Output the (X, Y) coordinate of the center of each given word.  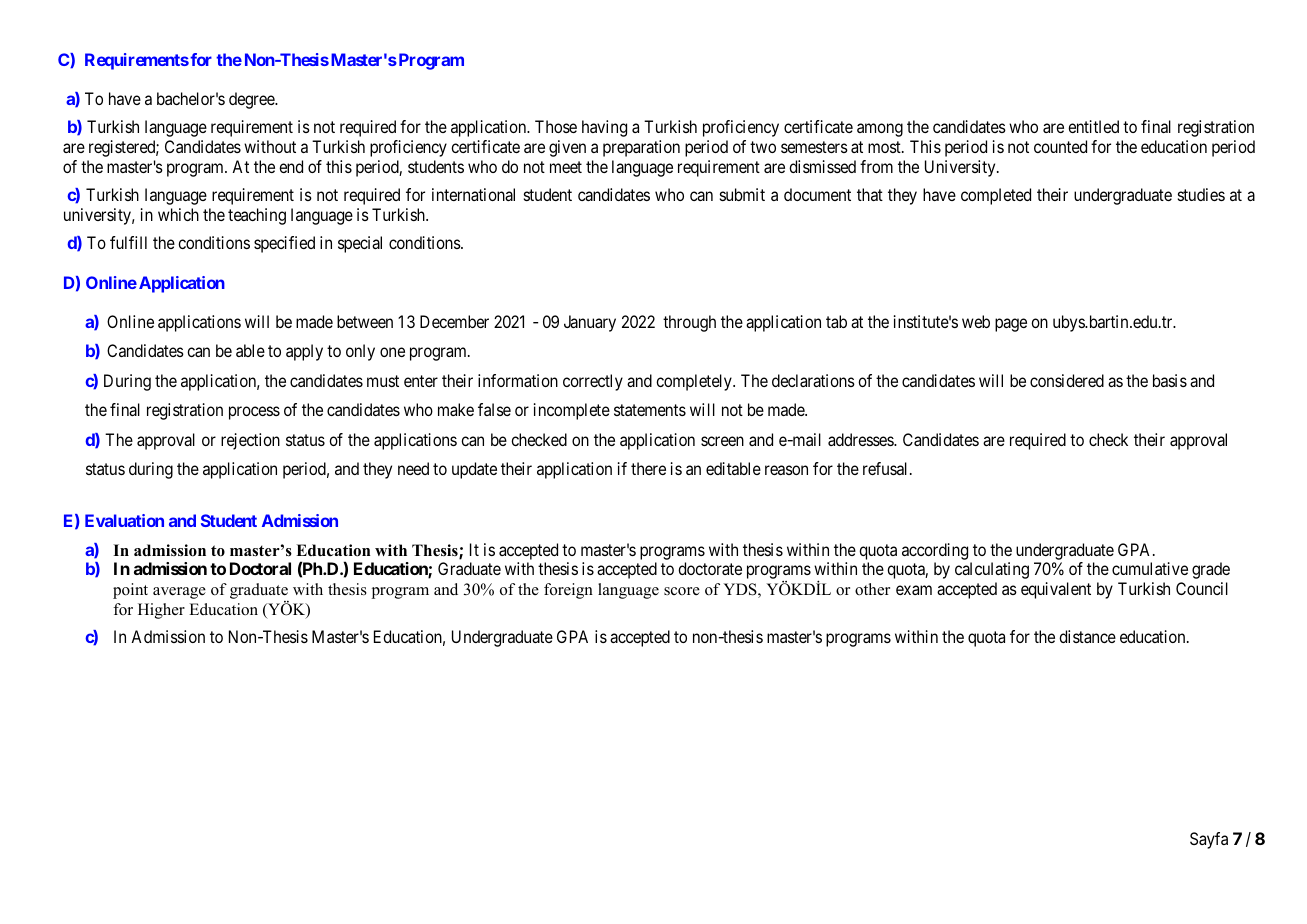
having (604, 128)
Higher (161, 611)
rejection (250, 441)
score (682, 591)
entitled (1093, 126)
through (689, 323)
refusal (887, 468)
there (648, 468)
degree (252, 100)
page (1011, 325)
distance (1087, 636)
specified (284, 244)
